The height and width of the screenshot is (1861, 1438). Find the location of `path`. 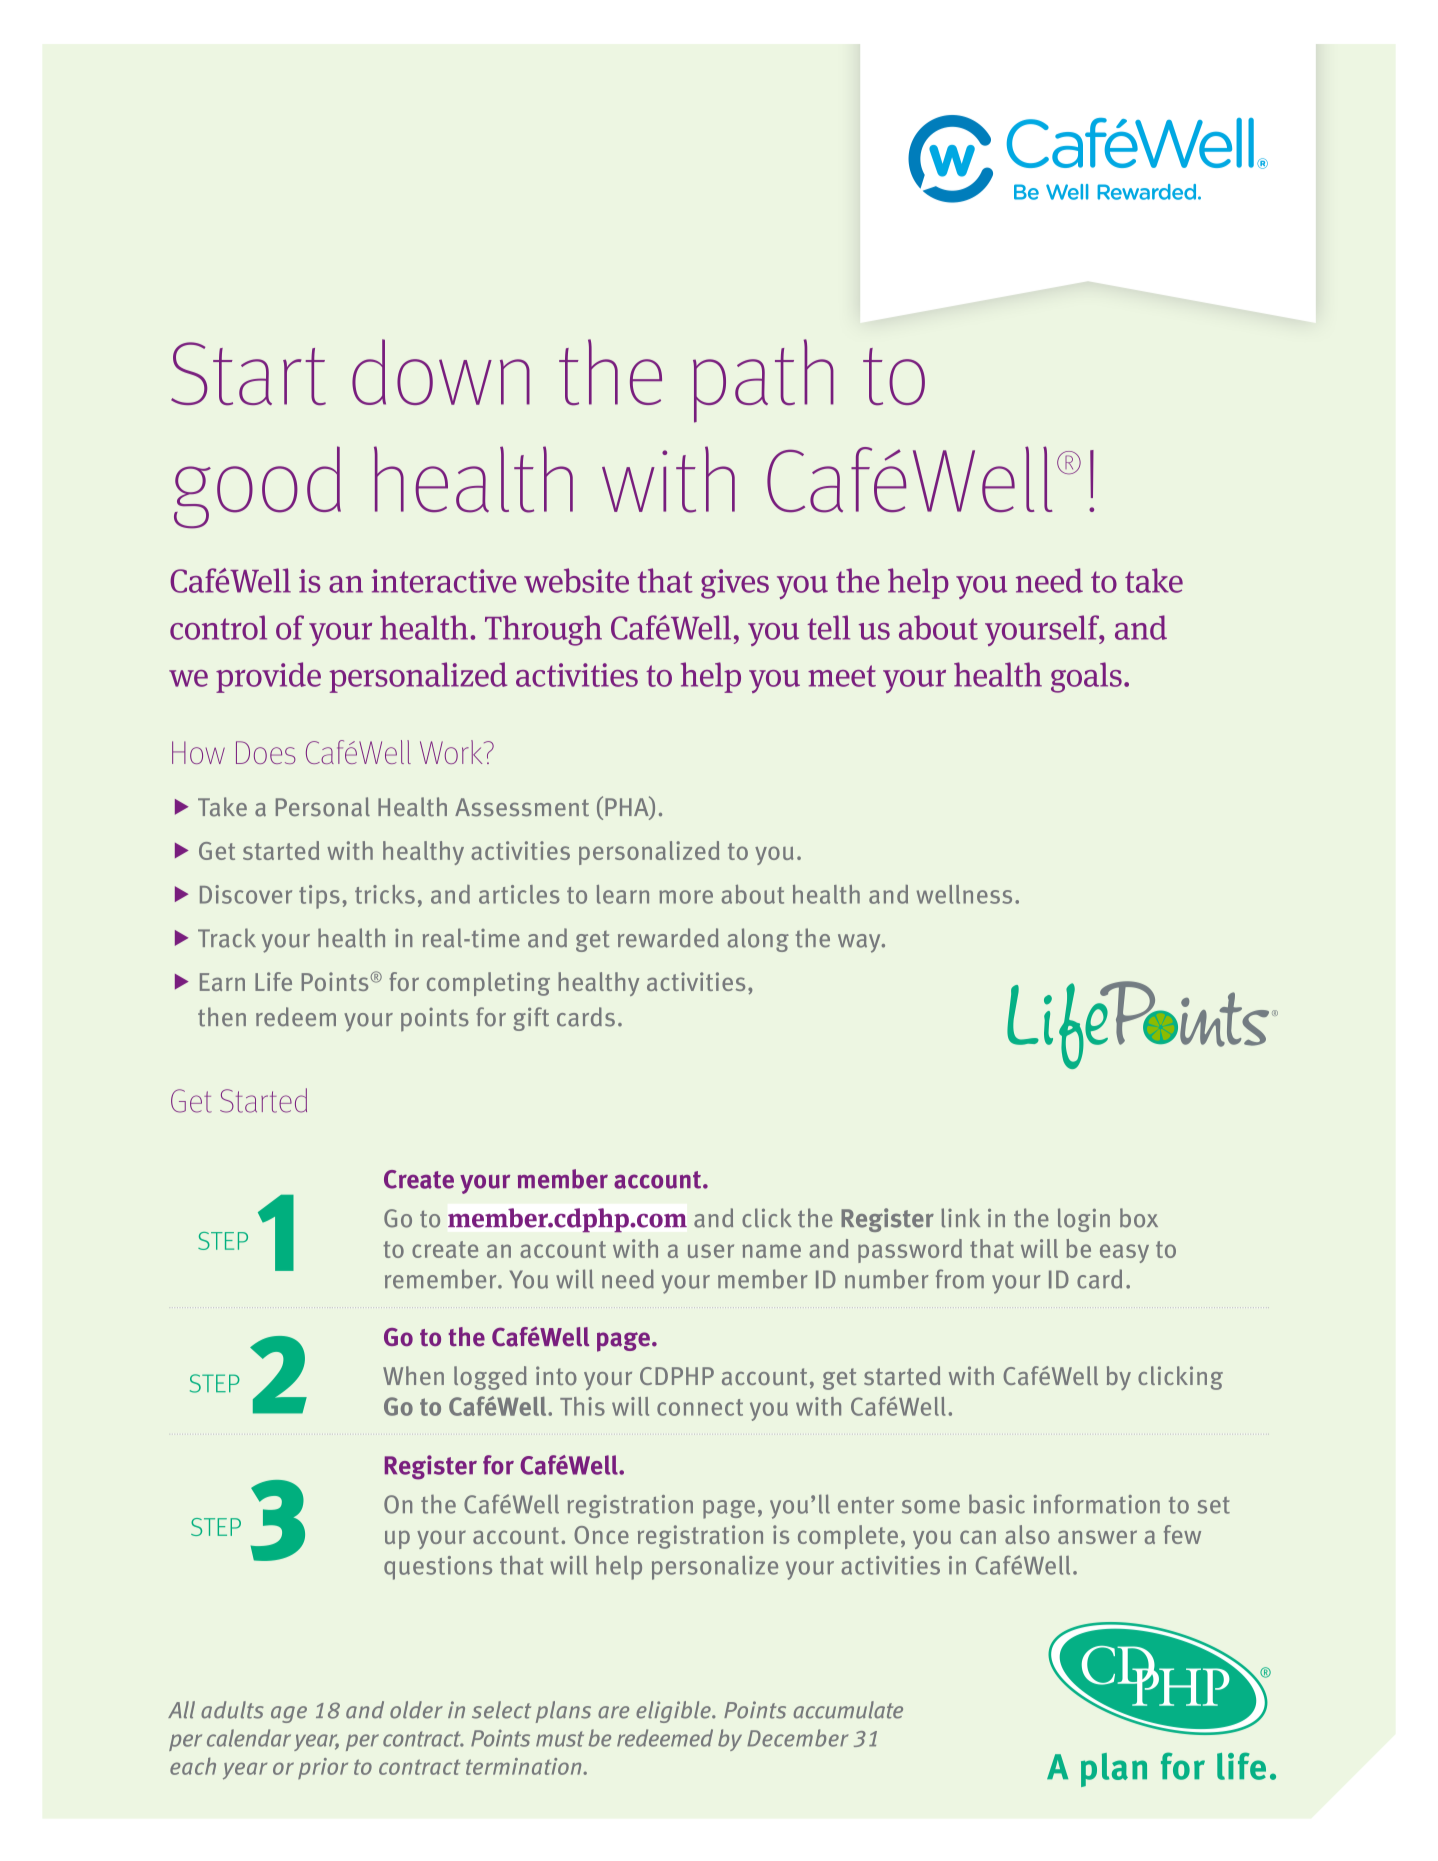

path is located at coordinates (763, 381).
